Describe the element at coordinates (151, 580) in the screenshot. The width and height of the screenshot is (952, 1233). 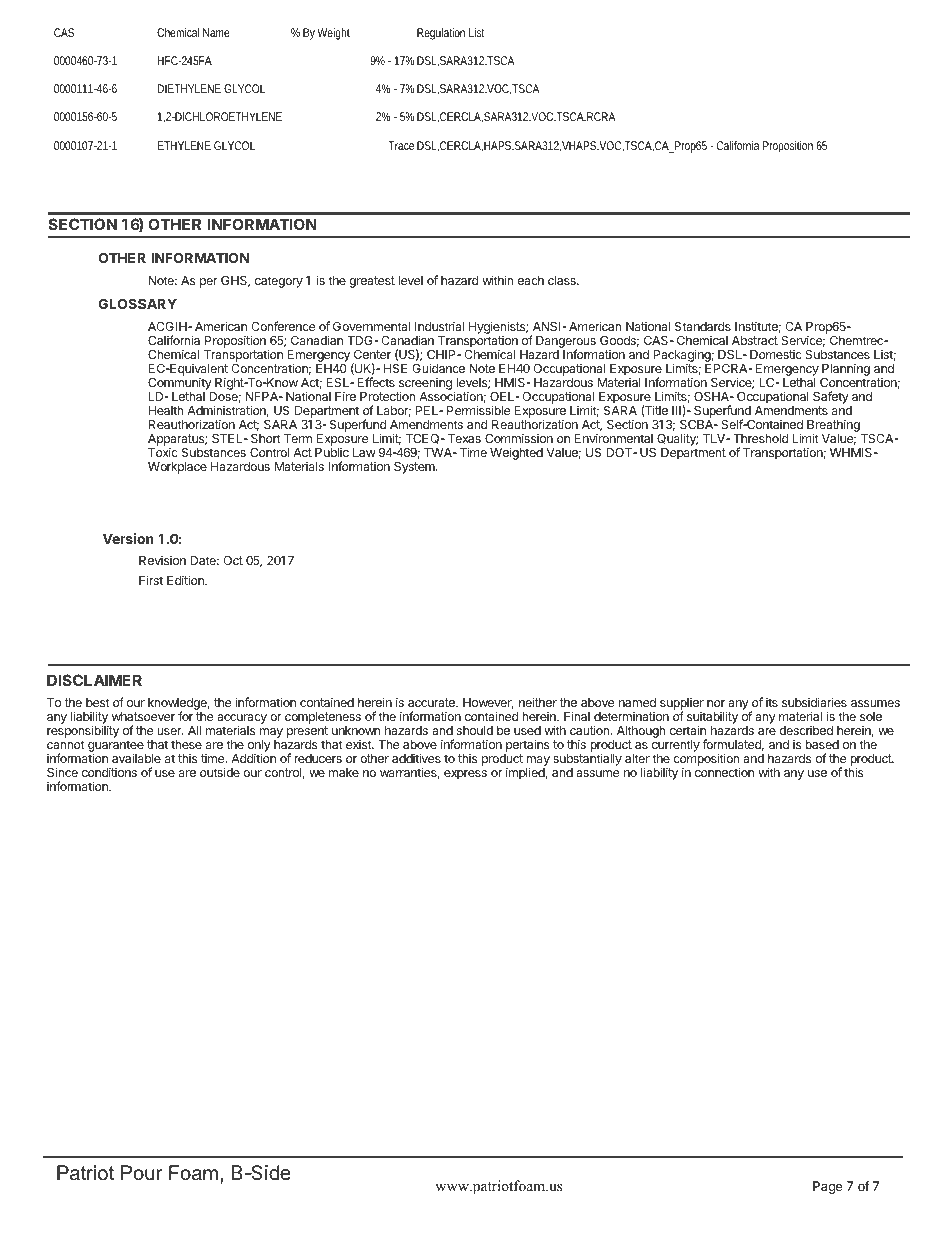
I see `First` at that location.
